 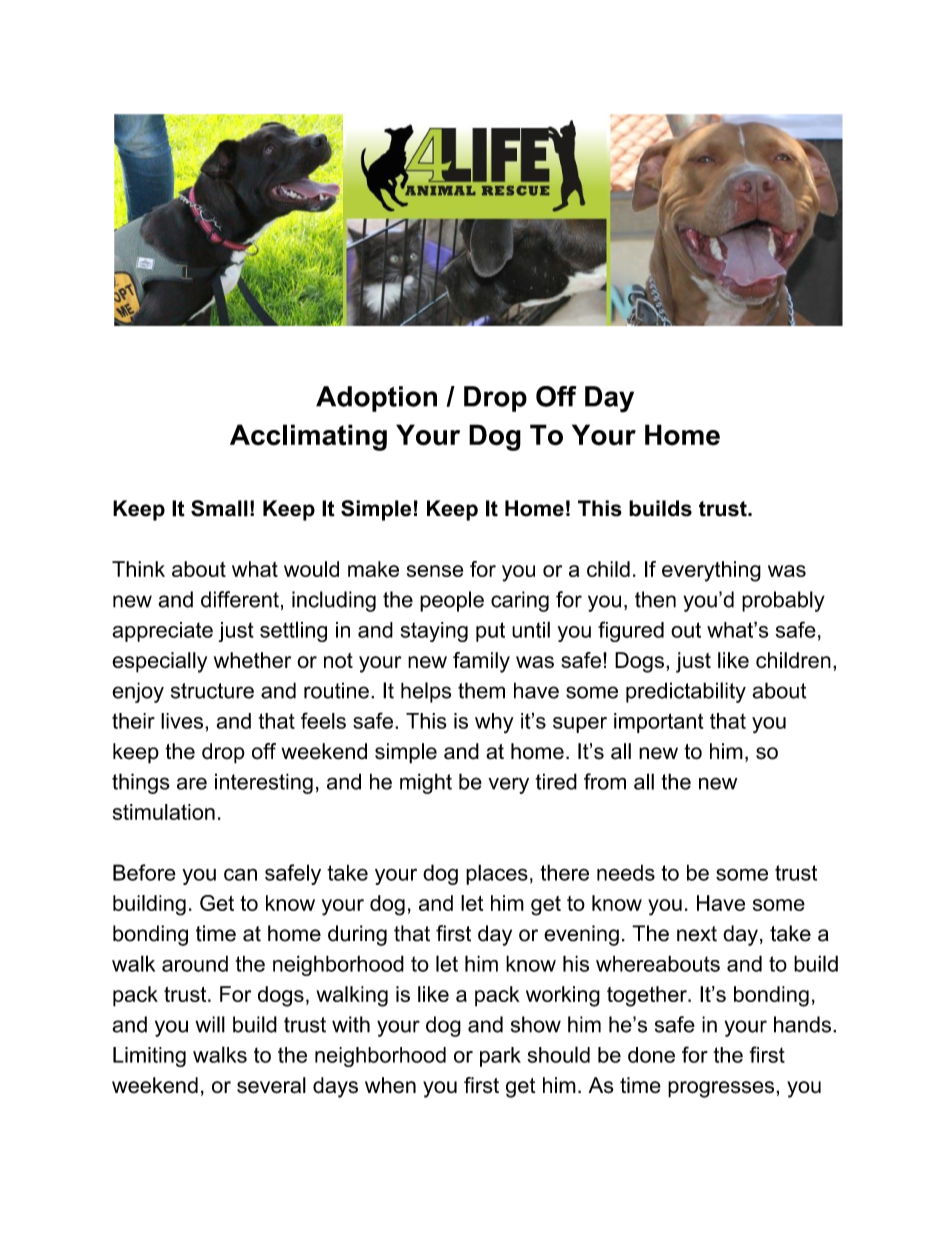 I want to click on progresses, so click(x=722, y=1089).
